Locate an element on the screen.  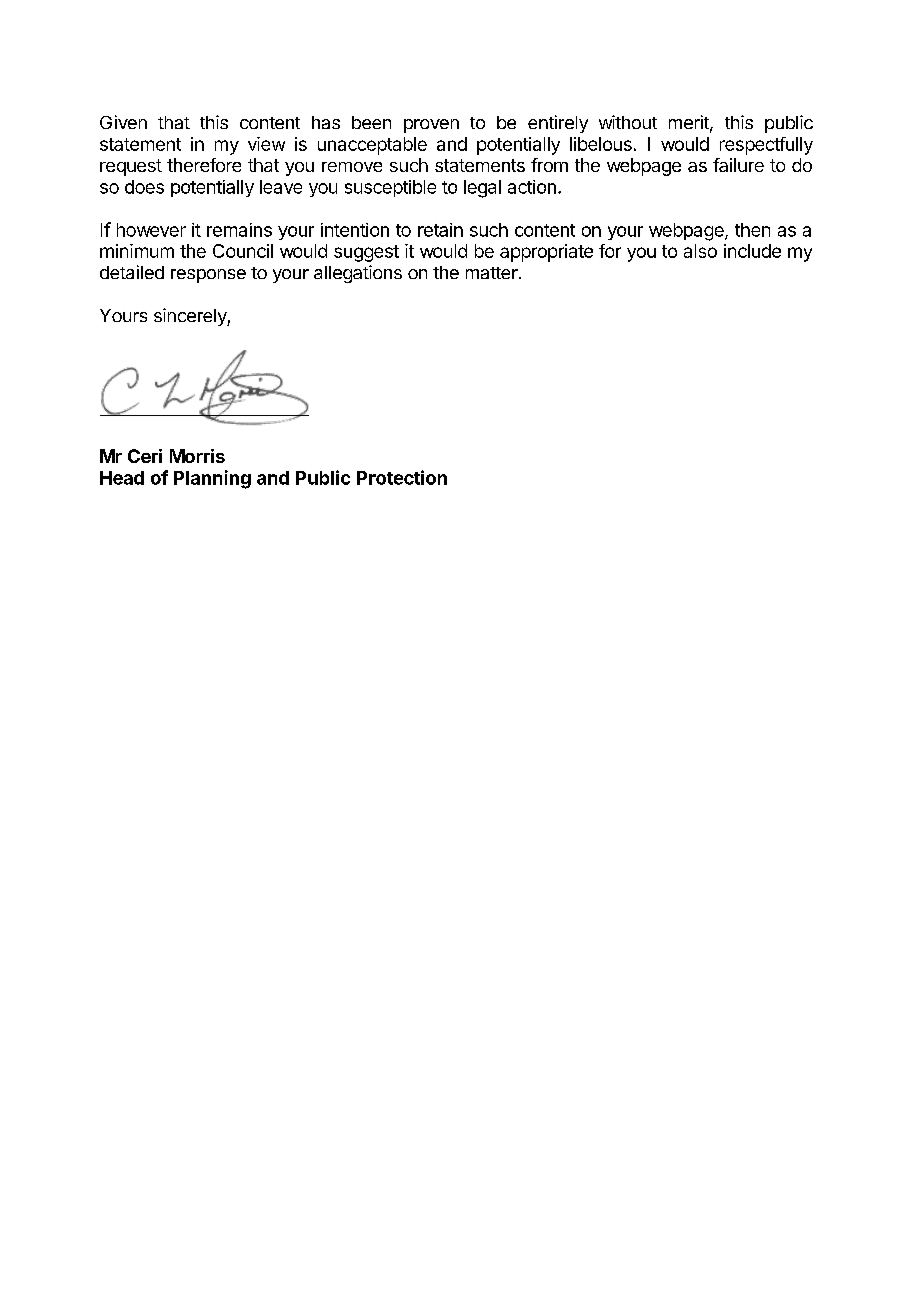
also is located at coordinates (700, 251).
